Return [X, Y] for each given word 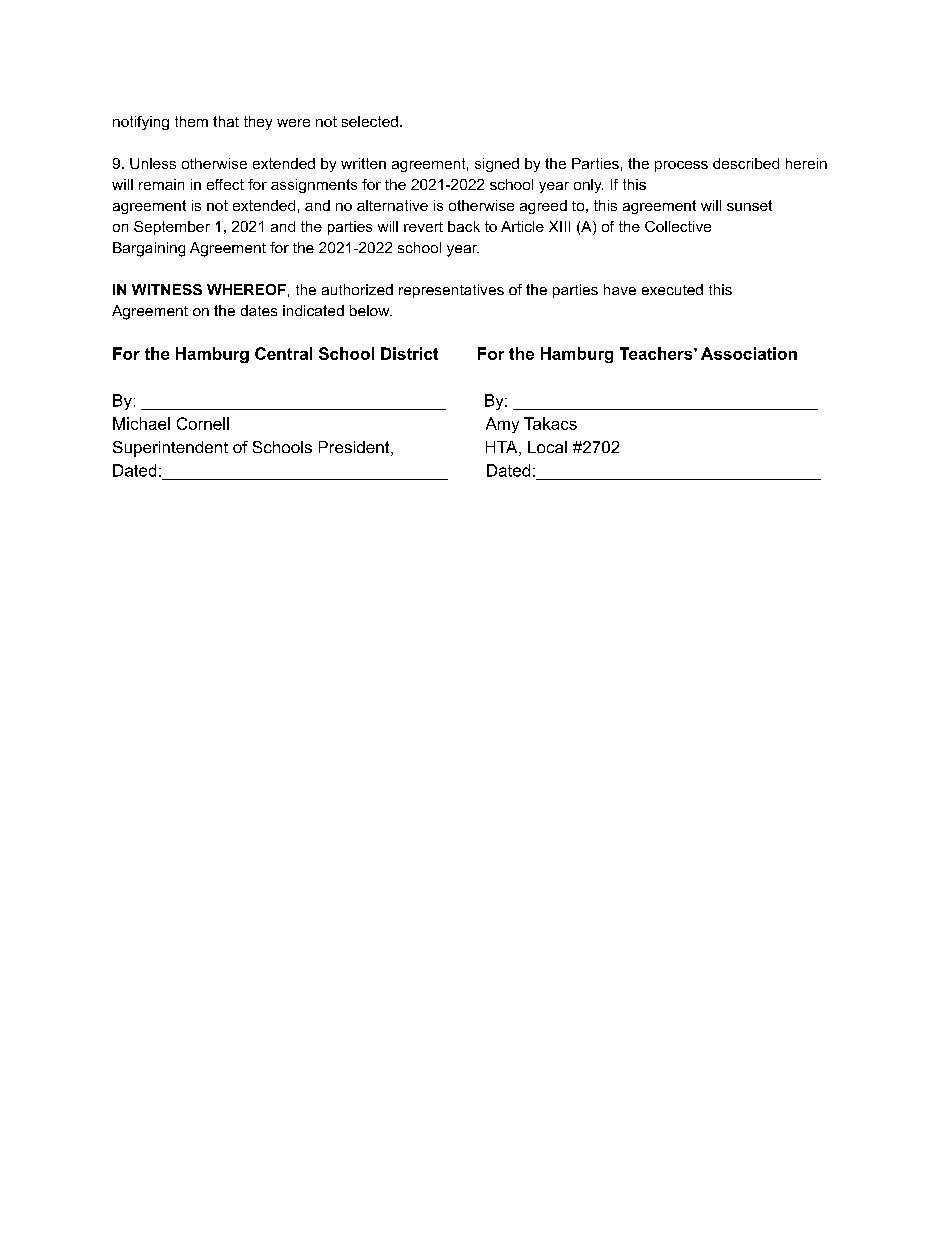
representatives [451, 291]
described [746, 163]
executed [672, 289]
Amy [502, 425]
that [226, 121]
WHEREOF [246, 289]
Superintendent [170, 449]
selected [370, 121]
